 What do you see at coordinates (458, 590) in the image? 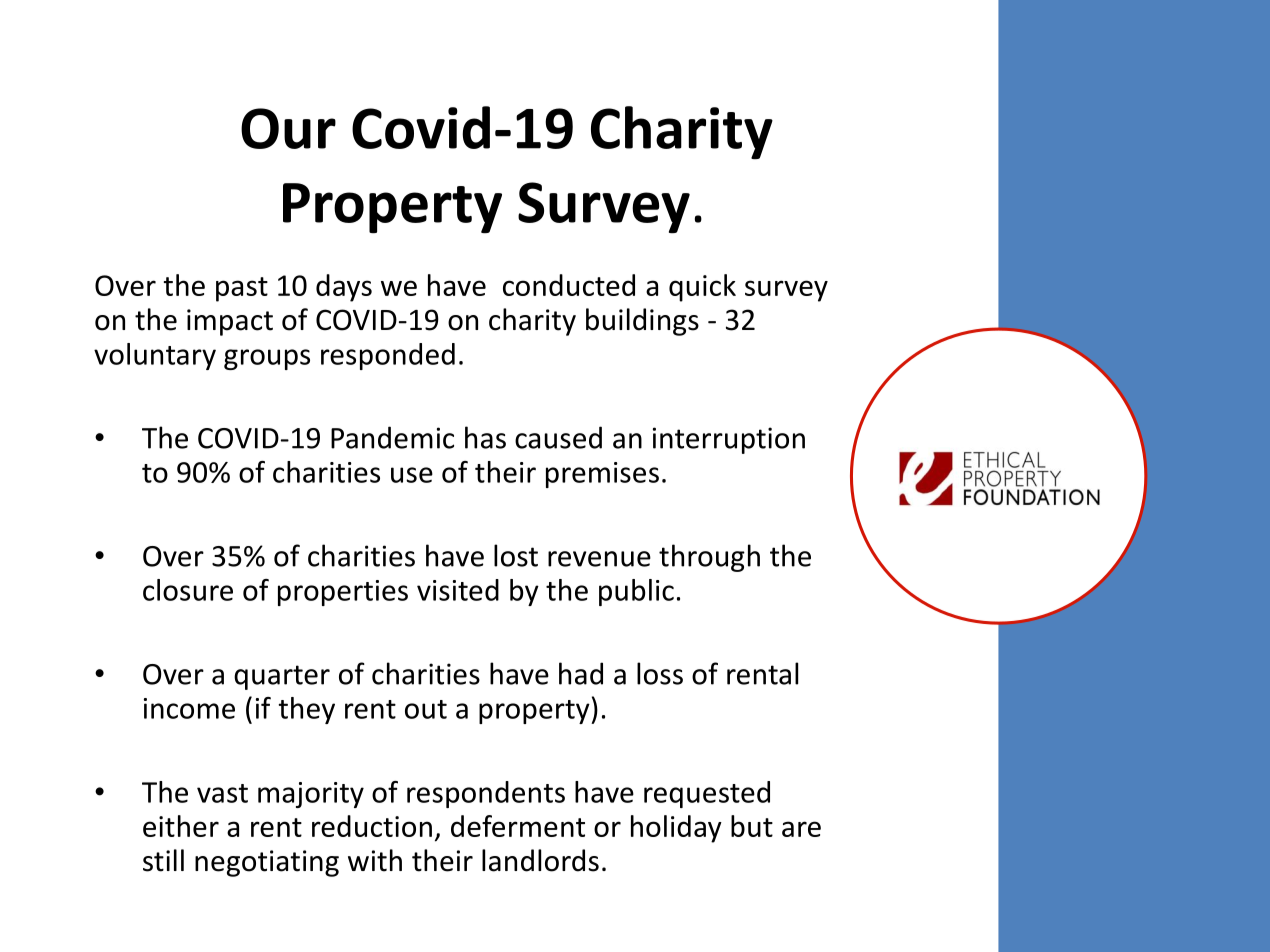
I see `visited` at bounding box center [458, 590].
